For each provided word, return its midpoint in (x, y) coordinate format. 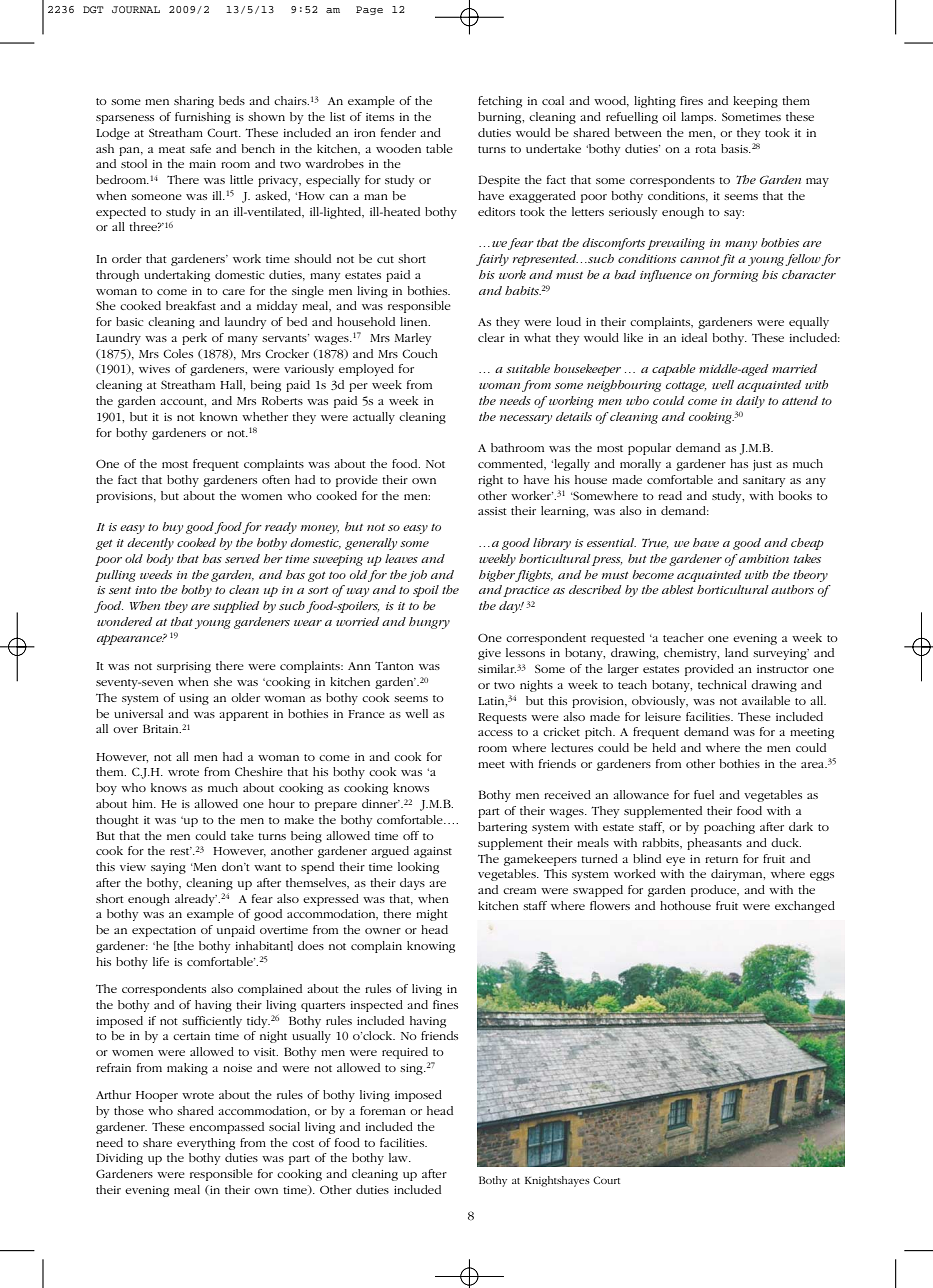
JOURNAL (136, 9)
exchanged (805, 907)
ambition (763, 558)
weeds (156, 574)
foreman (383, 1110)
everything (206, 1144)
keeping (755, 102)
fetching (500, 102)
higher (497, 576)
